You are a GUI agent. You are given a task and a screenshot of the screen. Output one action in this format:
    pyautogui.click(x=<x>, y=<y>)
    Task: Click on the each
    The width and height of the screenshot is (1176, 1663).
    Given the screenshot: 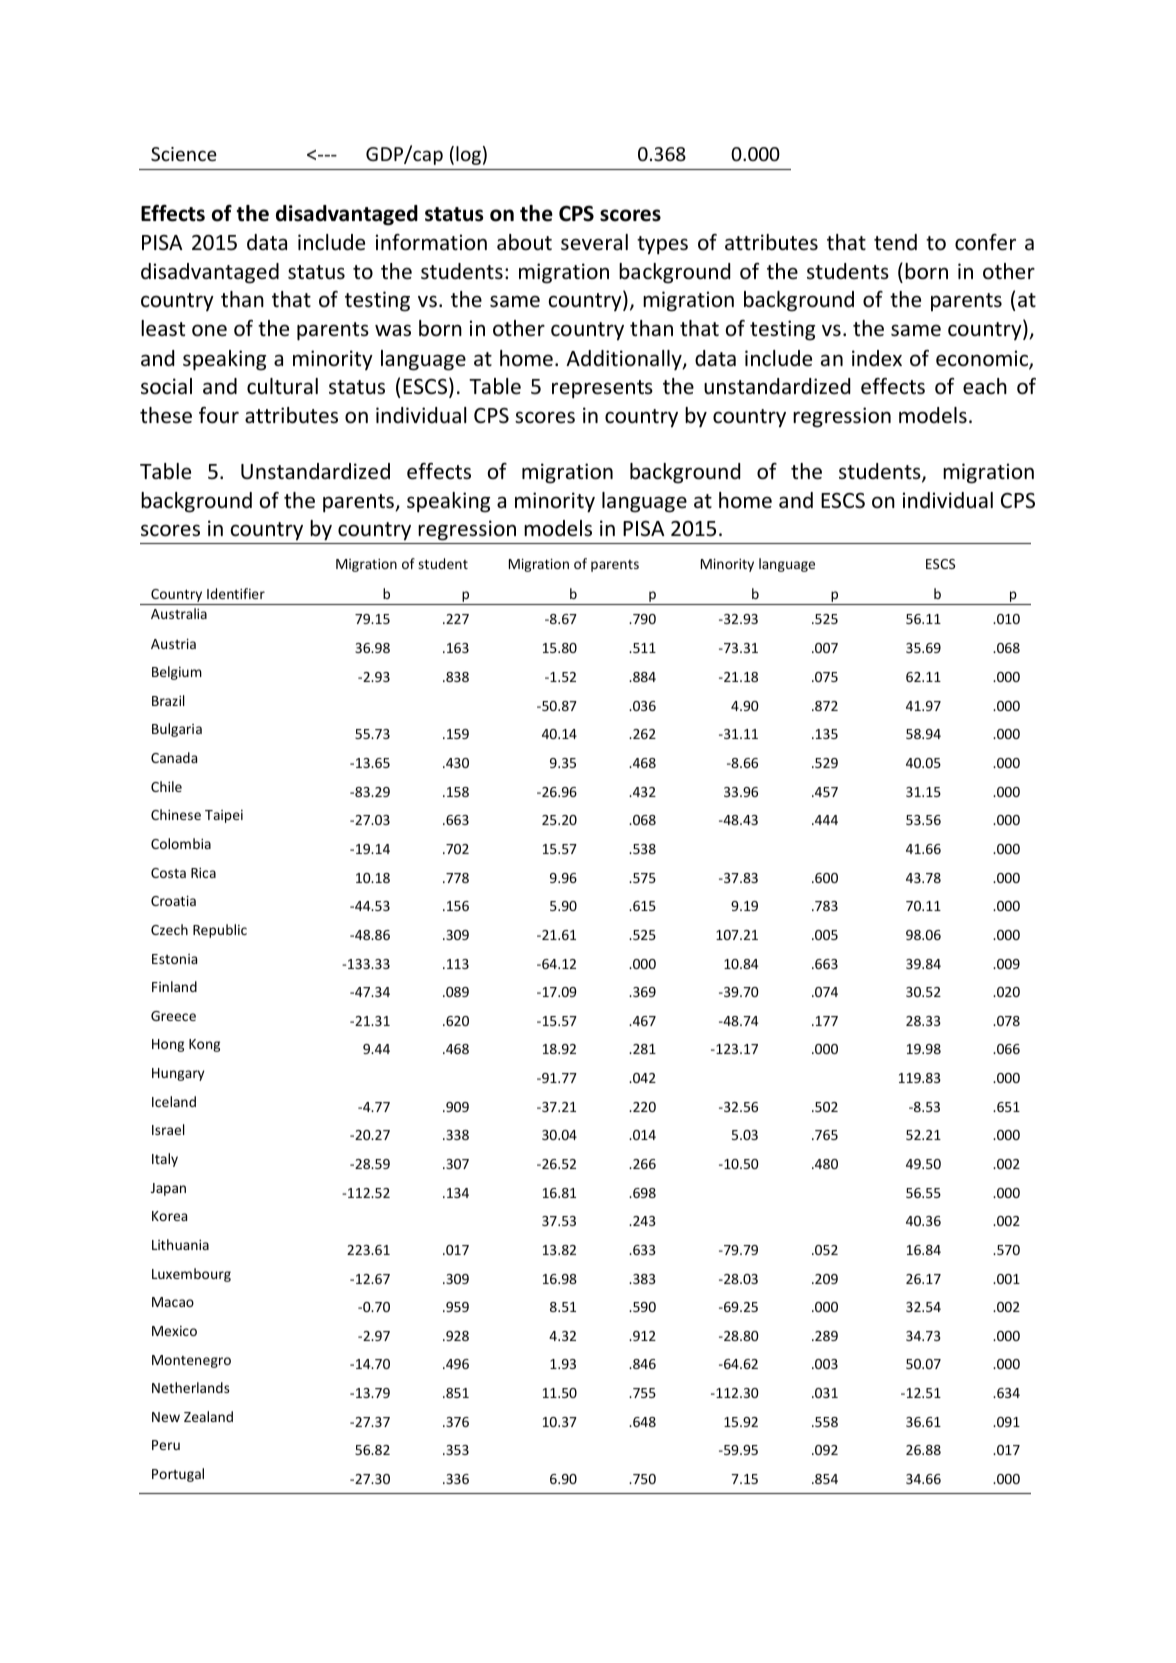 What is the action you would take?
    pyautogui.click(x=985, y=386)
